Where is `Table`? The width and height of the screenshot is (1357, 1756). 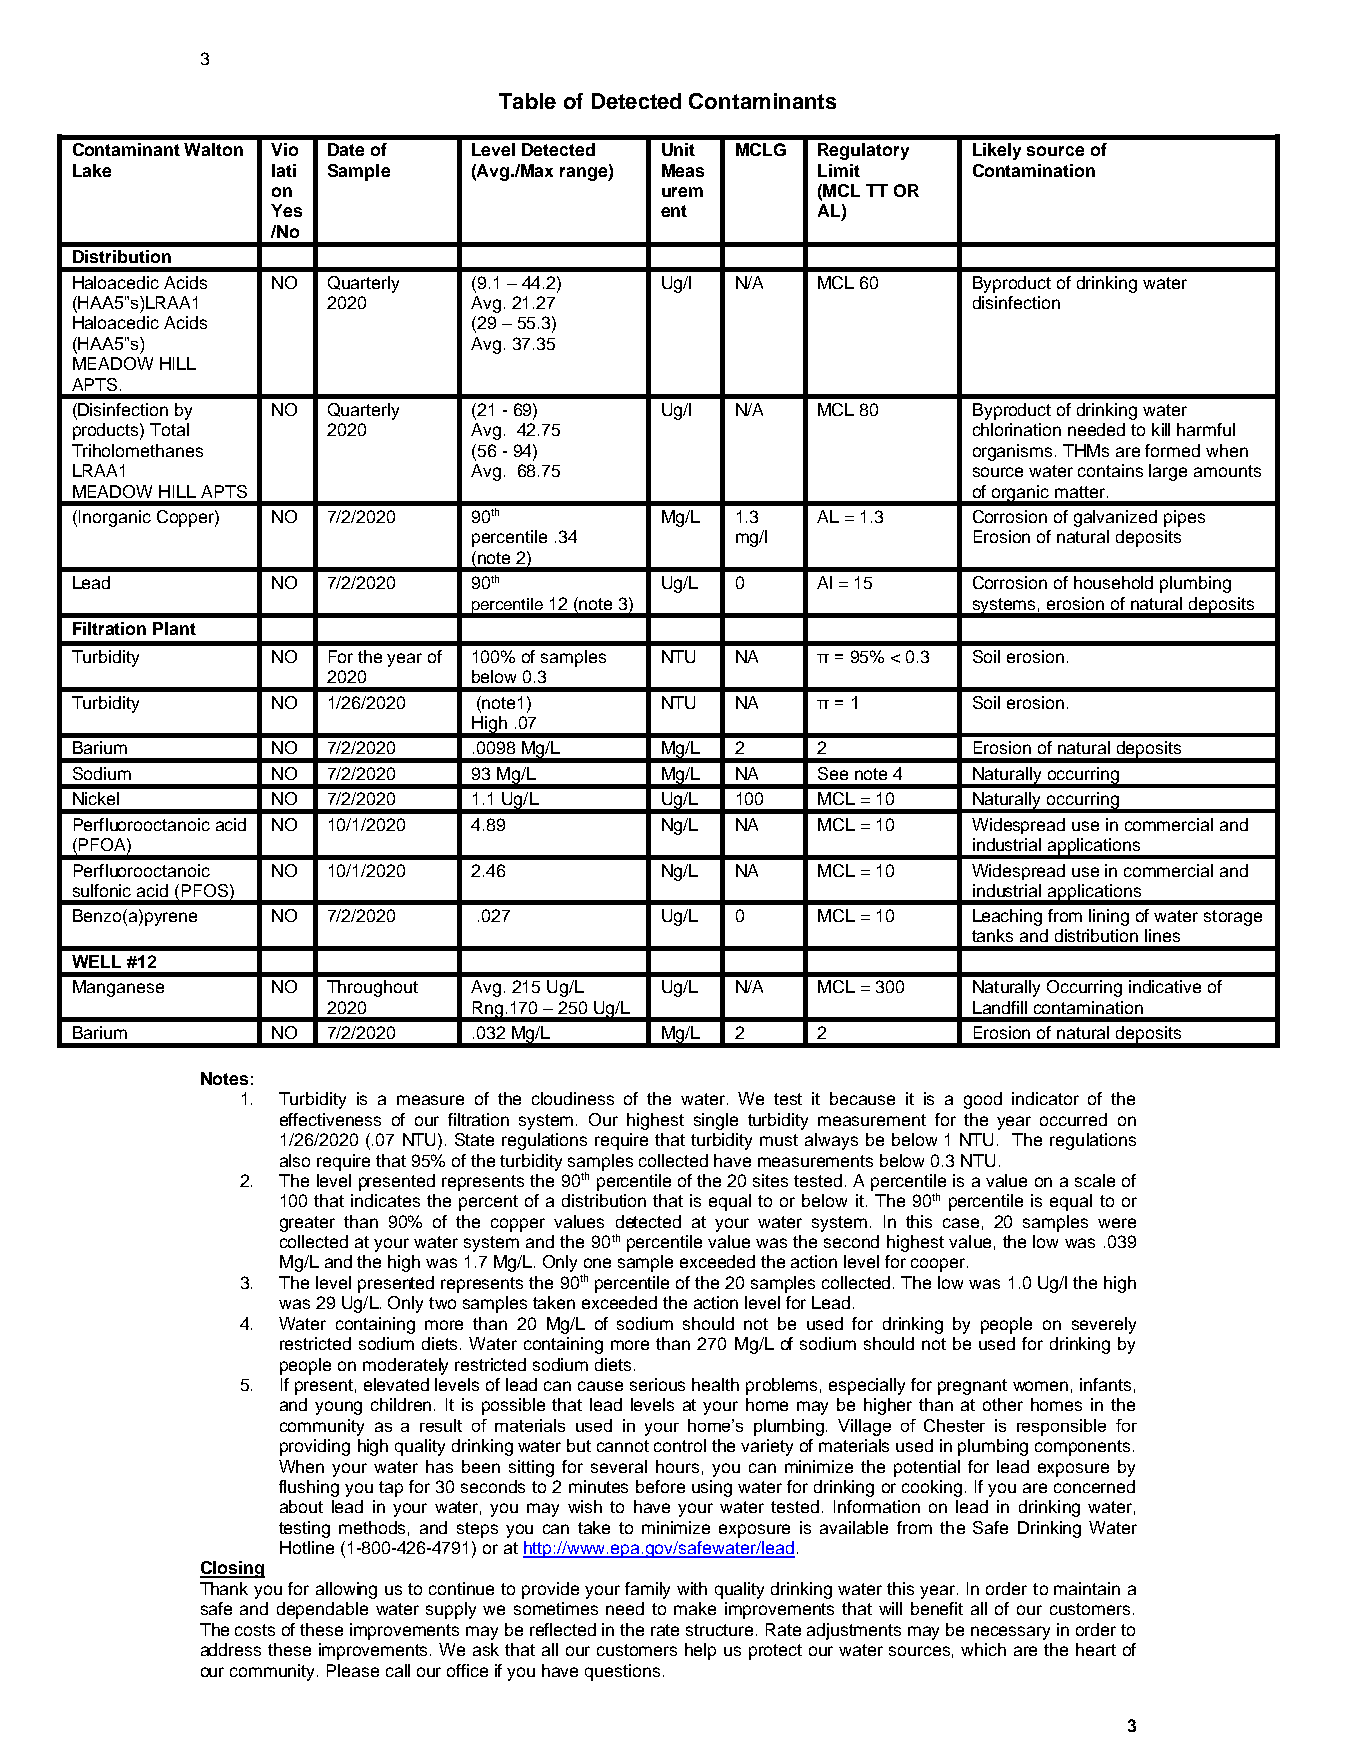
Table is located at coordinates (527, 101).
